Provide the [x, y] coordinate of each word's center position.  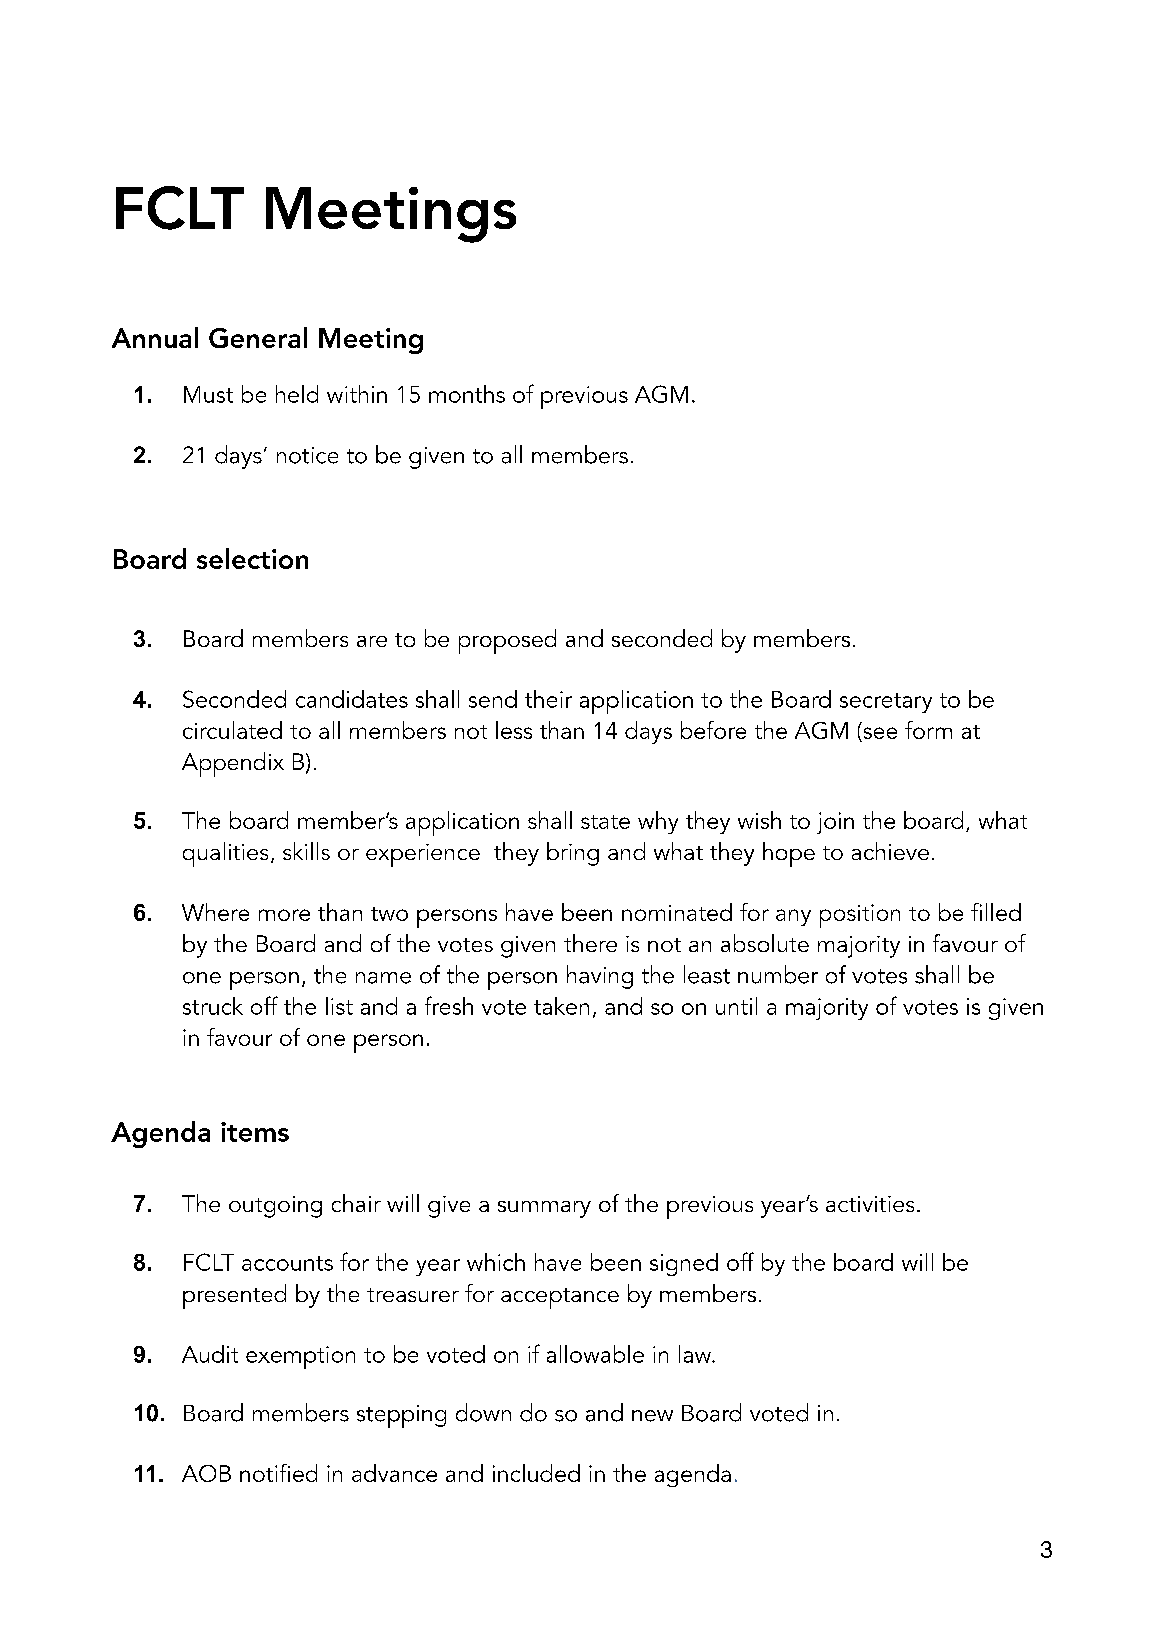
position [860, 916]
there [590, 943]
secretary [886, 703]
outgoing [275, 1207]
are [372, 641]
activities [870, 1204]
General [258, 337]
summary [544, 1209]
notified [278, 1473]
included [536, 1473]
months [467, 394]
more [284, 915]
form [928, 730]
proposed [507, 641]
